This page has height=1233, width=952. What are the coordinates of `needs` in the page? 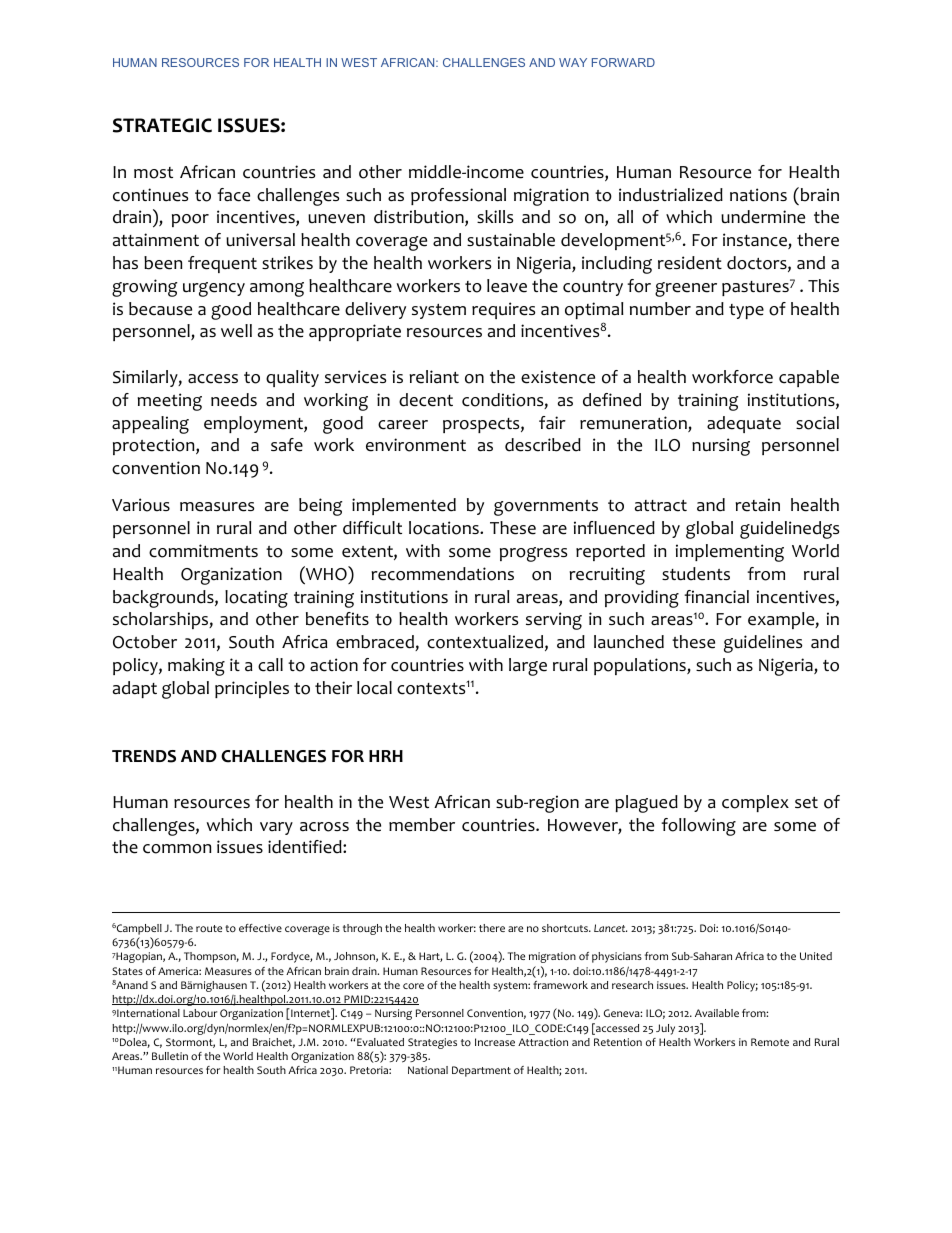 It's located at (234, 400).
